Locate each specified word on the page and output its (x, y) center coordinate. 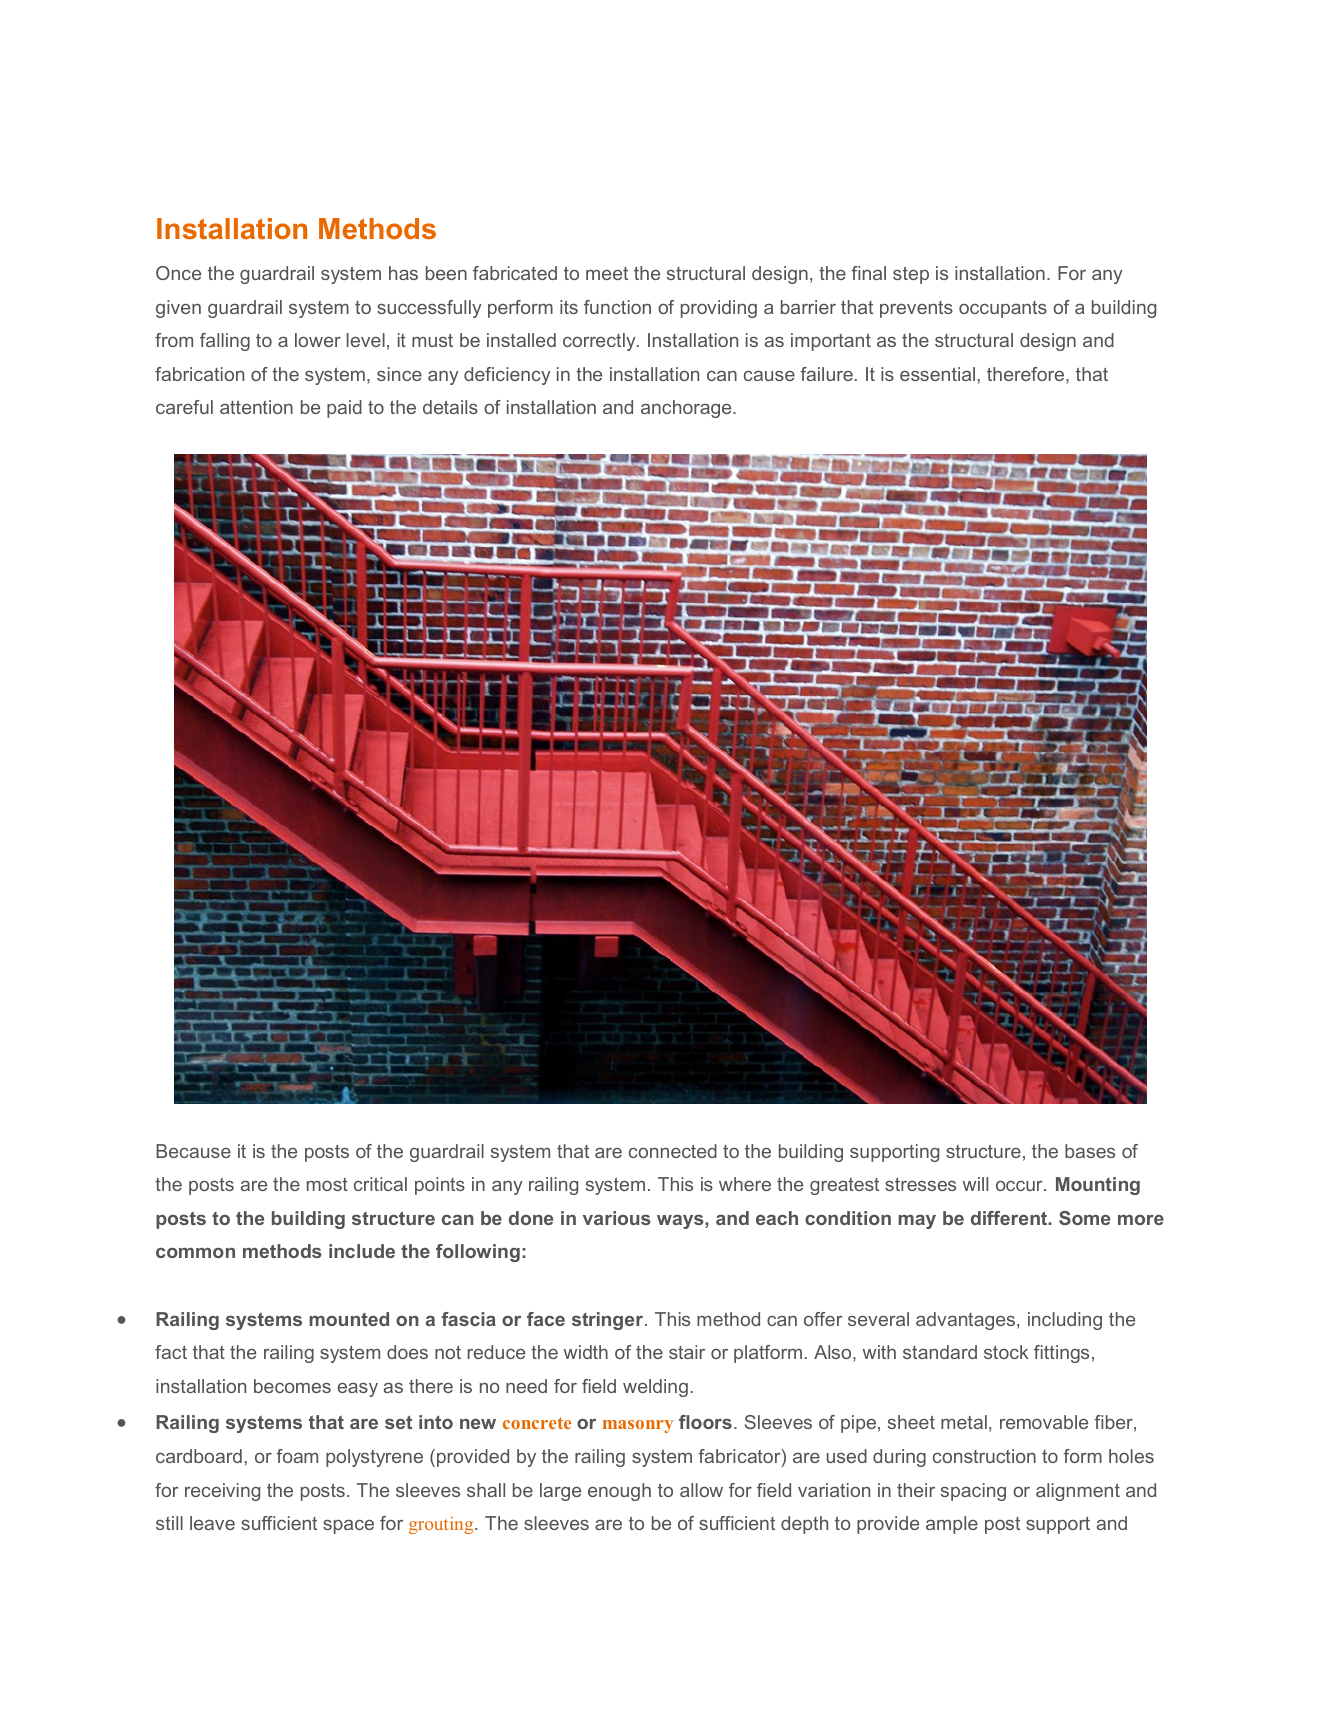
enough (619, 1492)
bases (1090, 1151)
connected (673, 1151)
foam (297, 1456)
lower (318, 340)
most (327, 1184)
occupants (1003, 309)
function (617, 307)
